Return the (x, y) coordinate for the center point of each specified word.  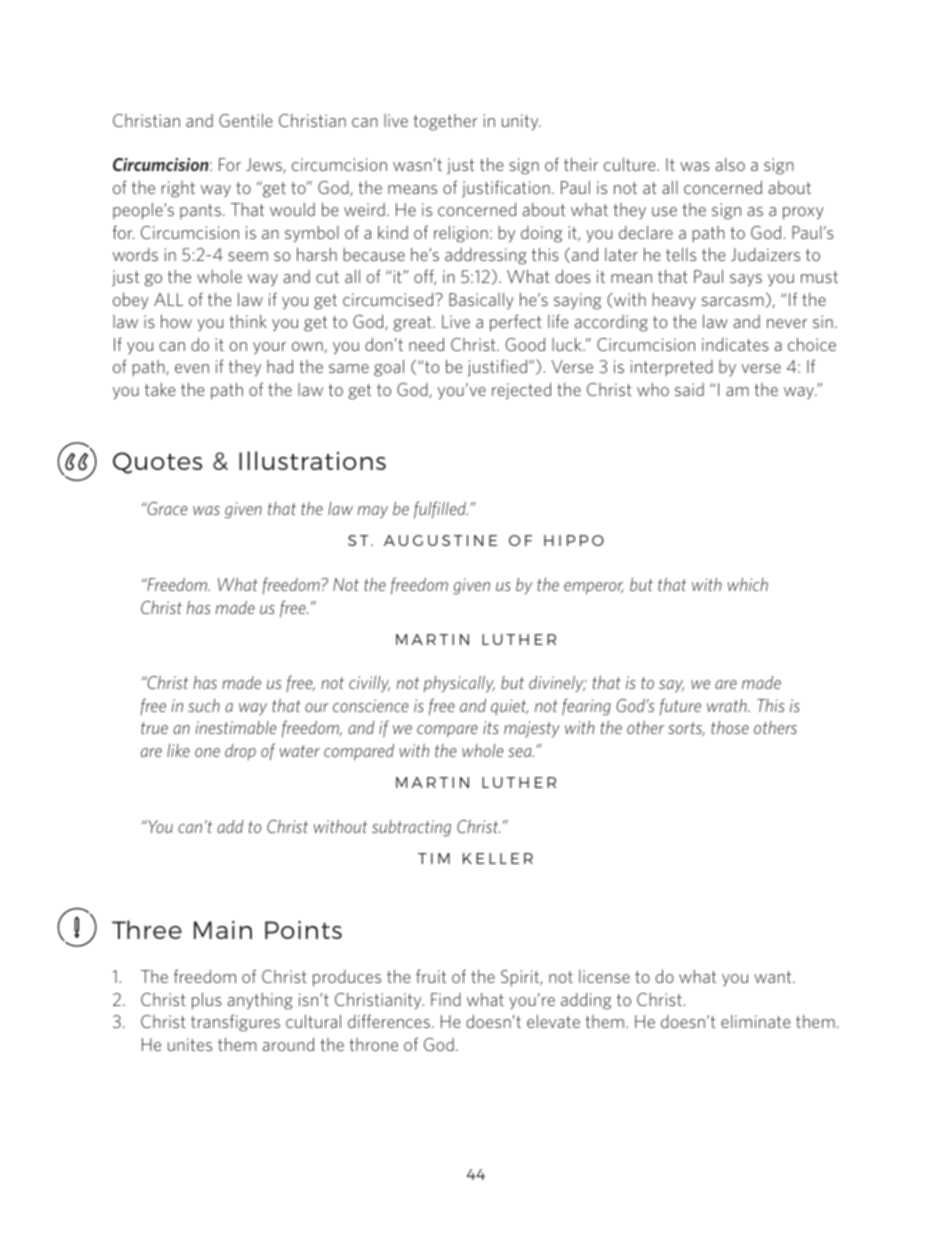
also (730, 164)
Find (446, 999)
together (445, 122)
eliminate (755, 1021)
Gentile (245, 120)
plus (207, 1001)
